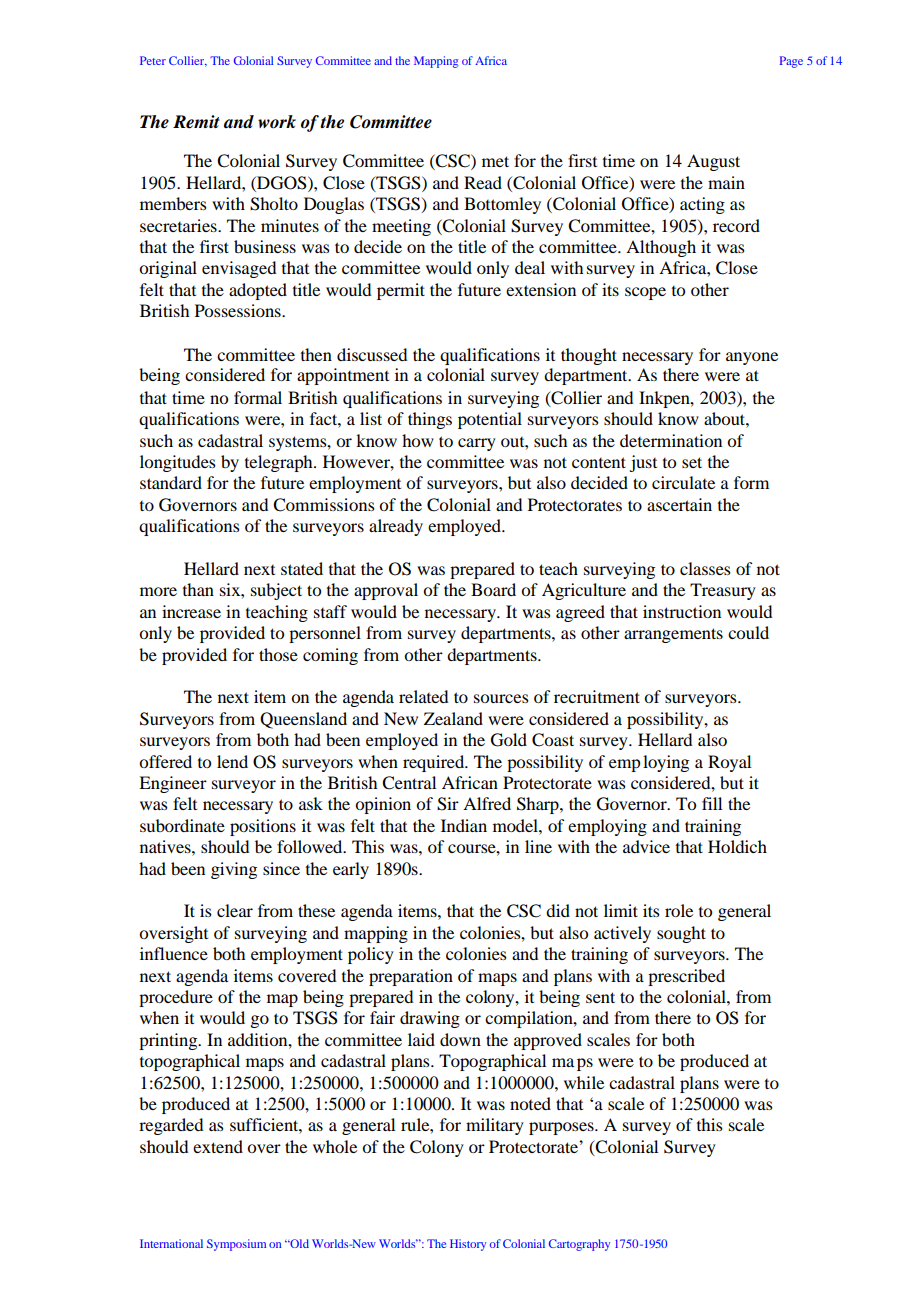 Image resolution: width=924 pixels, height=1307 pixels. What do you see at coordinates (278, 654) in the document?
I see `those` at bounding box center [278, 654].
